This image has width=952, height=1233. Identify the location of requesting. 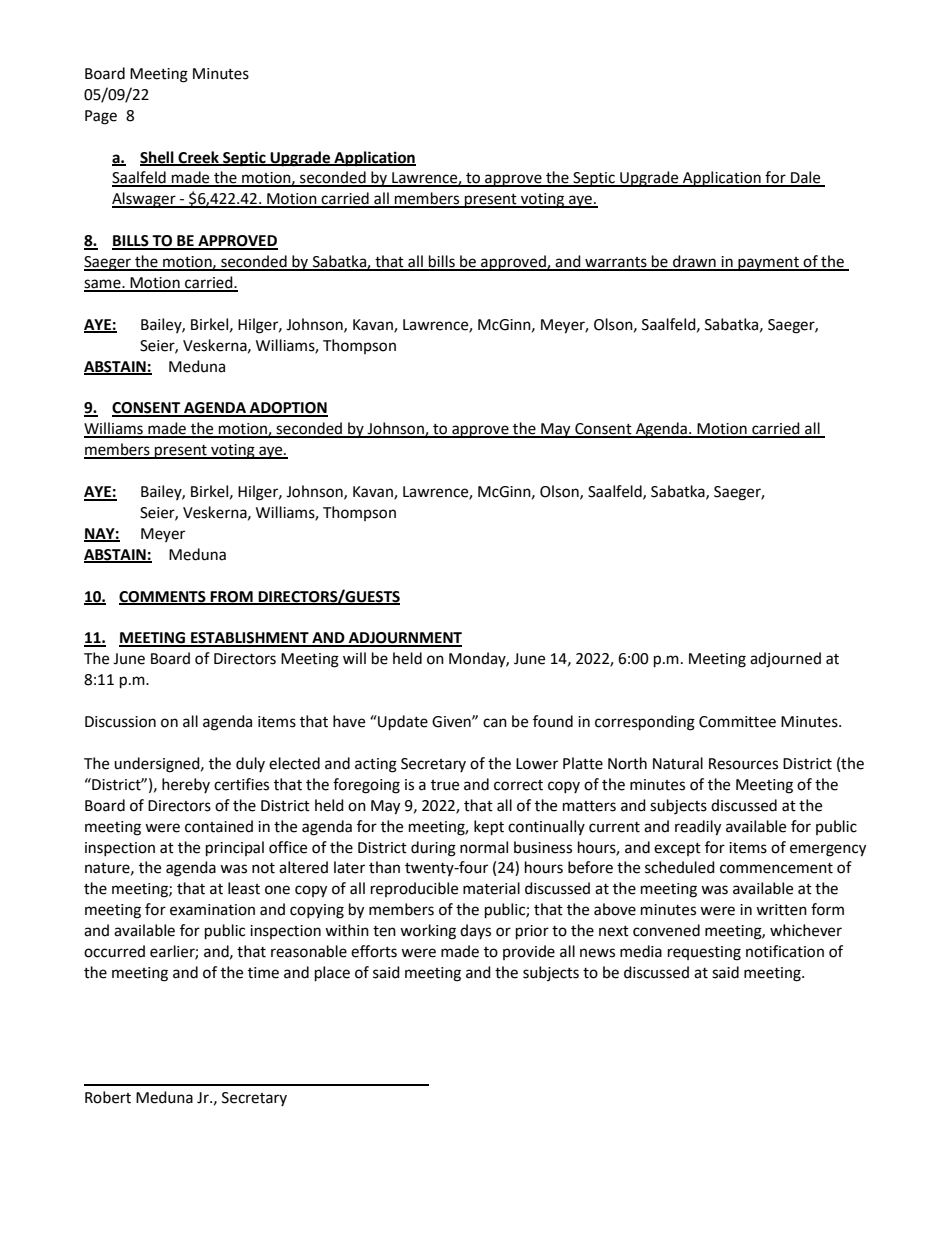
(704, 953).
